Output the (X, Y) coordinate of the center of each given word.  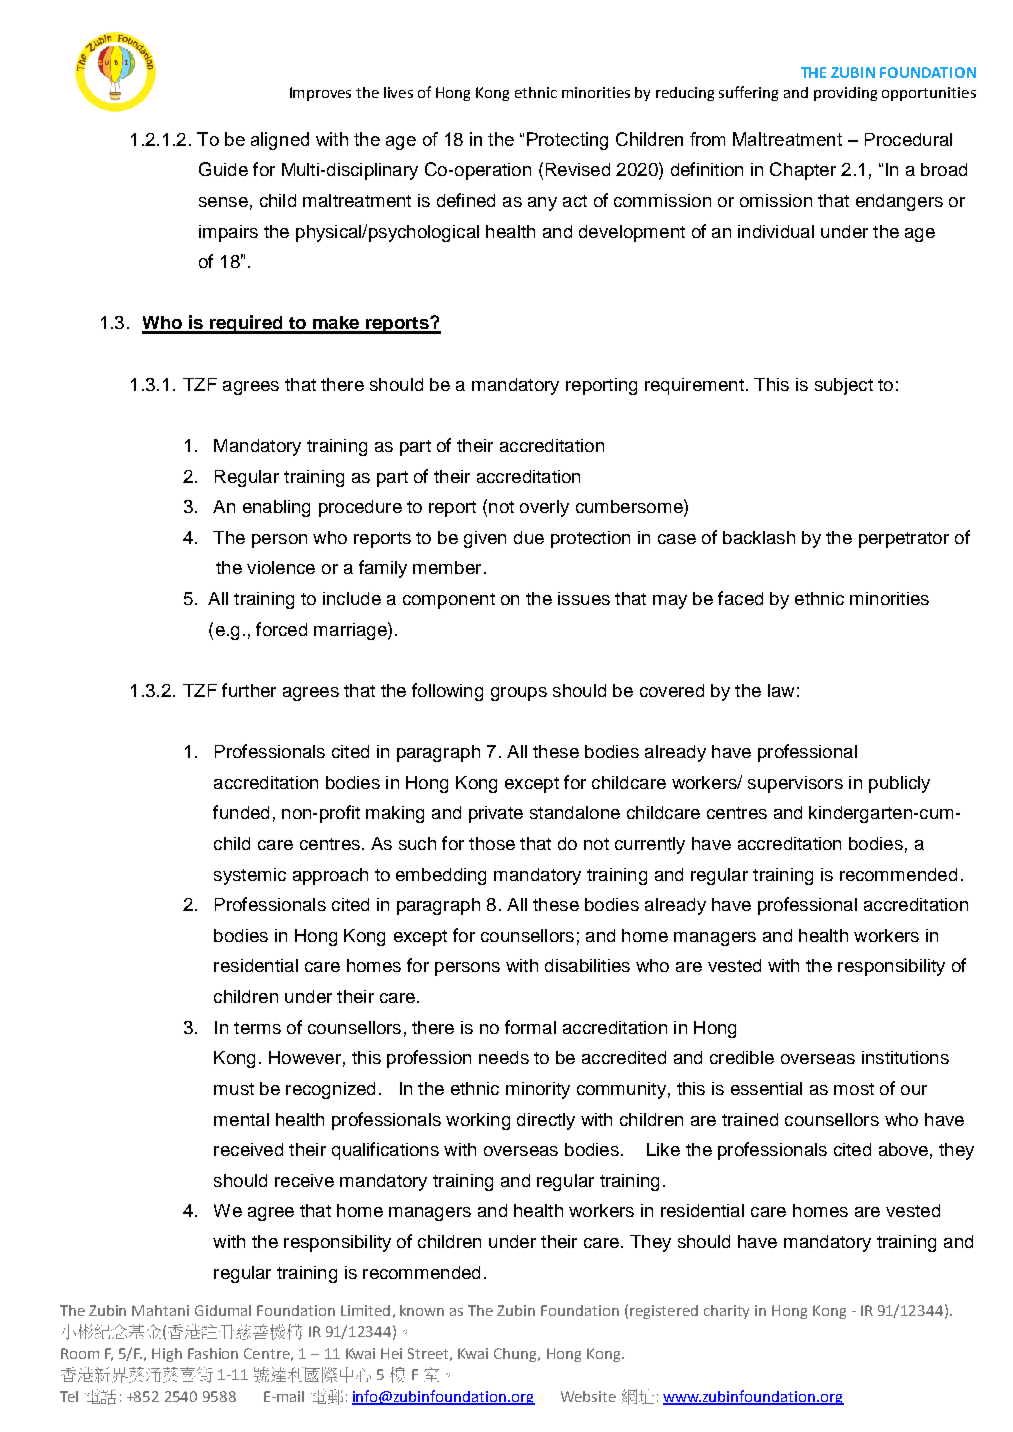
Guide (223, 169)
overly (544, 508)
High (167, 1355)
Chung (516, 1355)
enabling (276, 508)
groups (519, 694)
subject (844, 386)
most (854, 1089)
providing (845, 94)
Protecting (567, 141)
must (234, 1089)
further (249, 690)
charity (726, 1312)
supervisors (795, 784)
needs (504, 1057)
